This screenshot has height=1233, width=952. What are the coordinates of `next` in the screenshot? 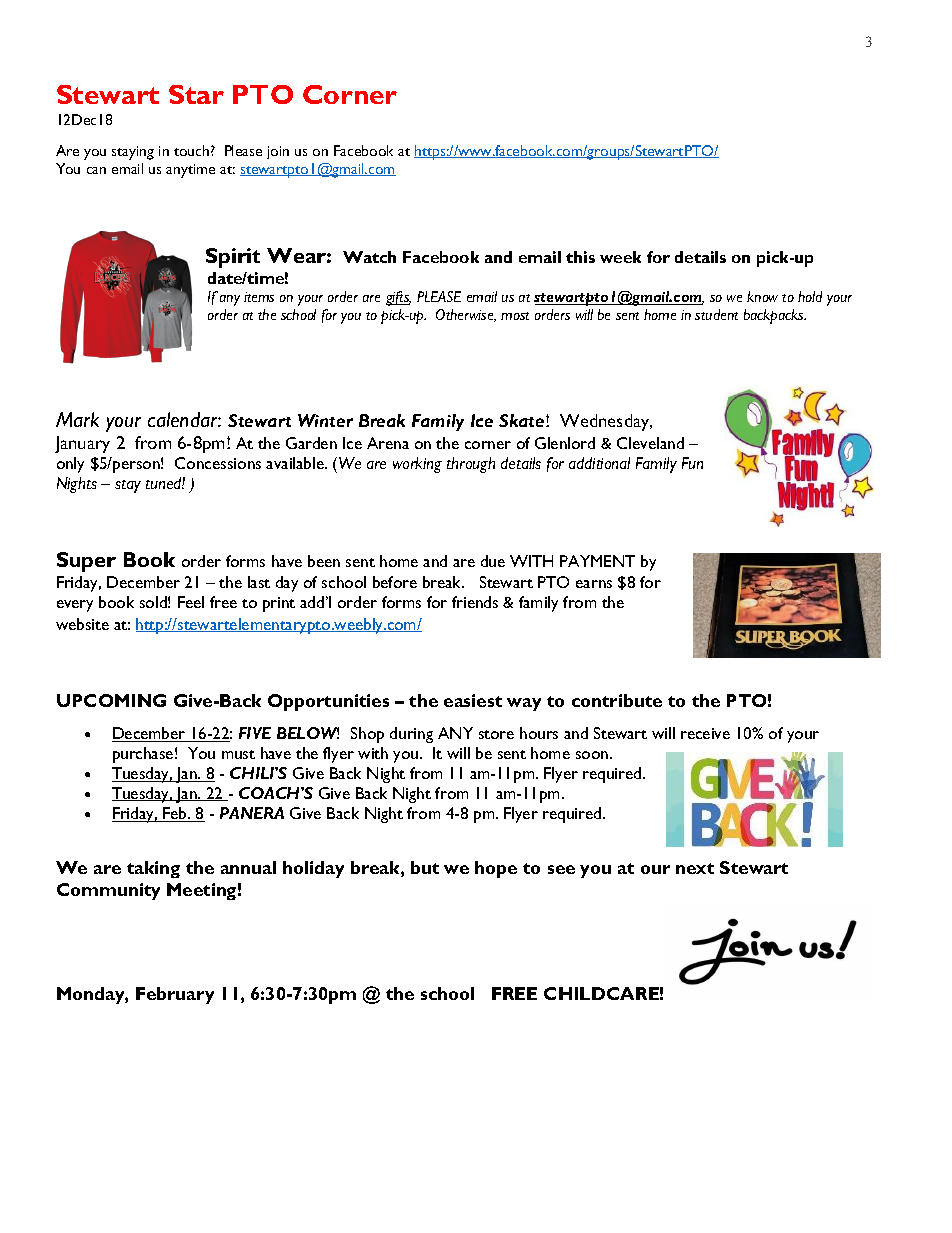 It's located at (695, 868).
